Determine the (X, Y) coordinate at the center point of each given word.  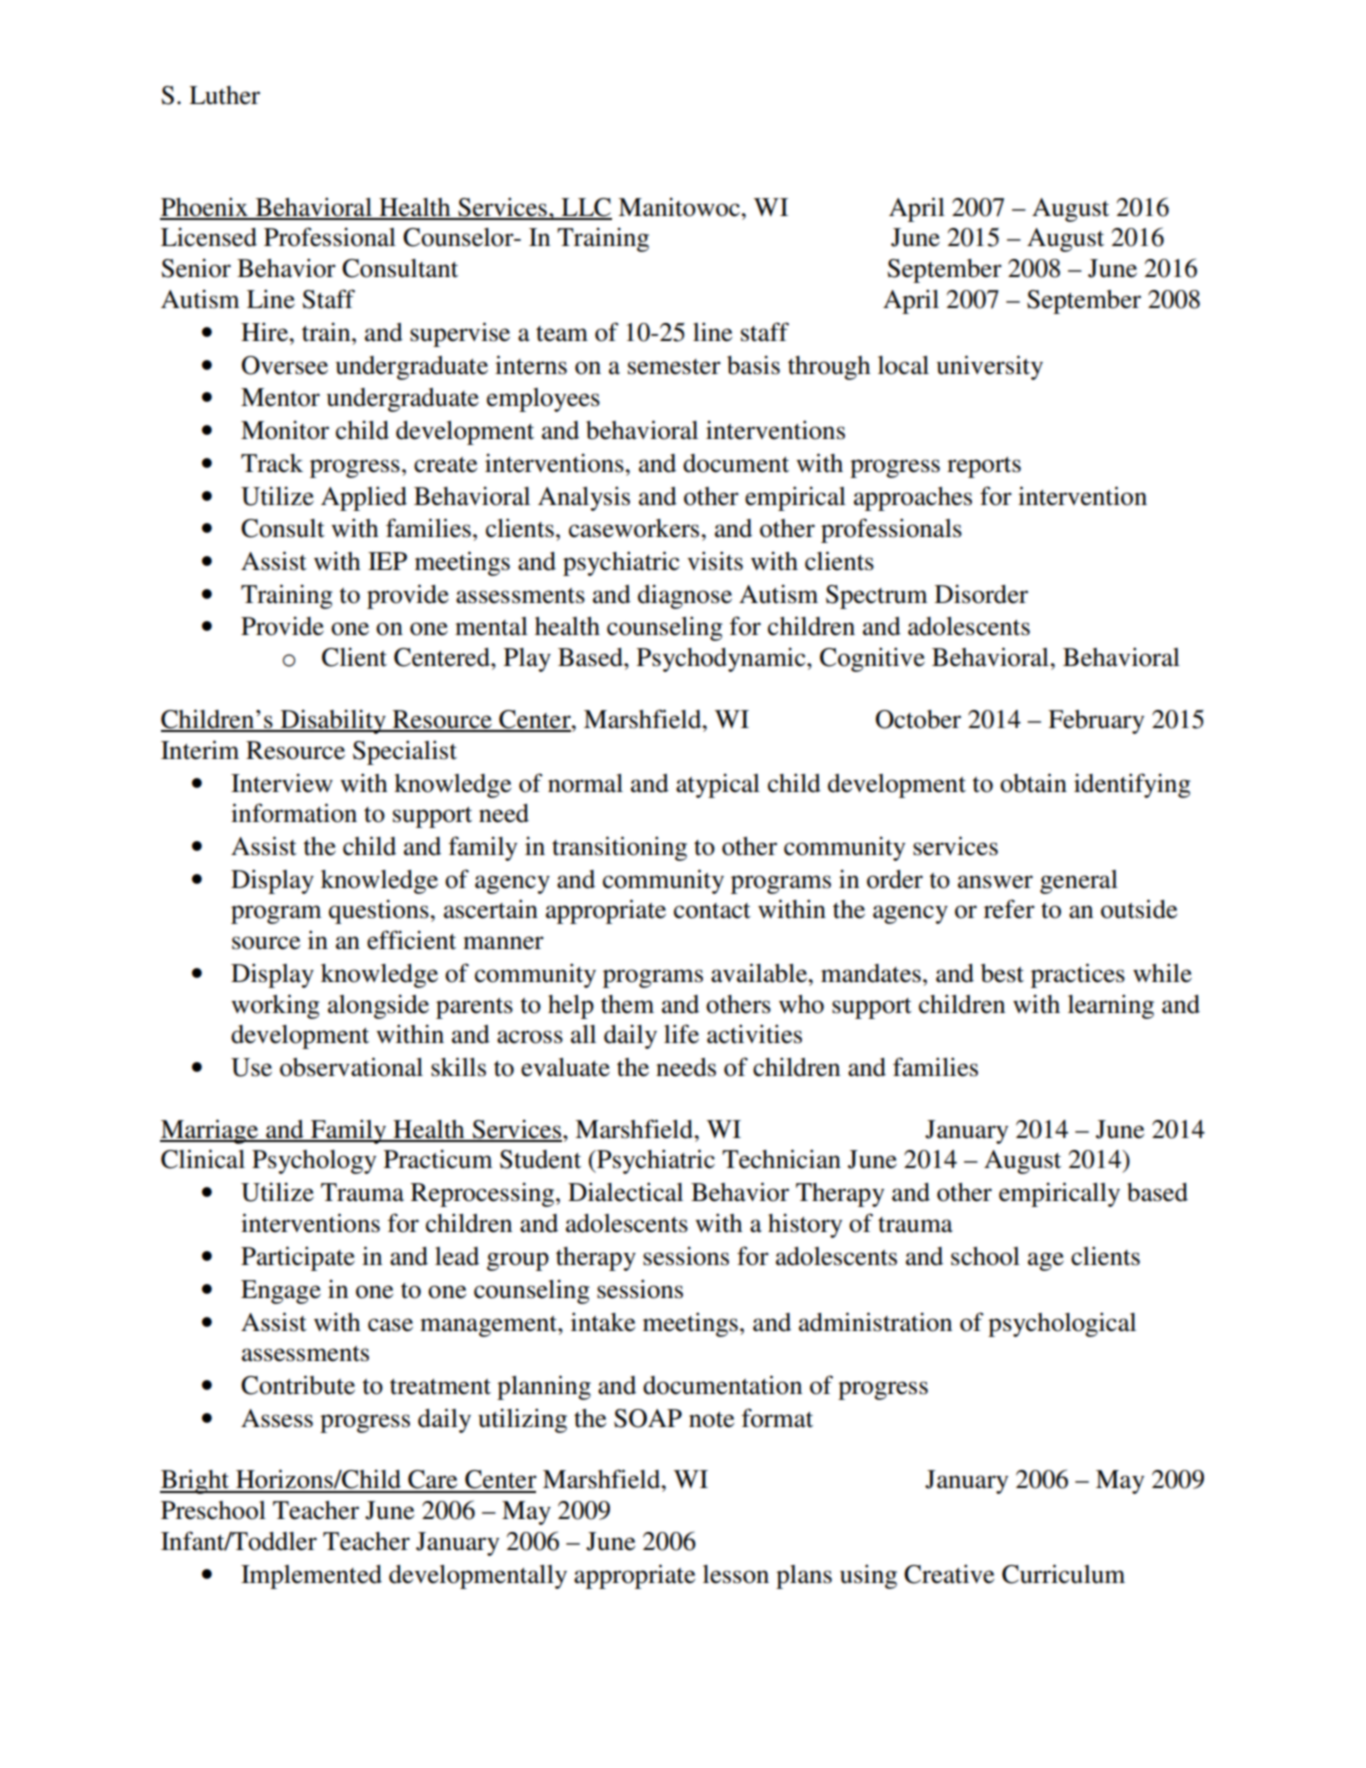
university (990, 367)
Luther (224, 95)
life (681, 1034)
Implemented (311, 1577)
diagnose (685, 596)
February (1096, 722)
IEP (387, 561)
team (562, 334)
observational (351, 1067)
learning (1111, 1006)
